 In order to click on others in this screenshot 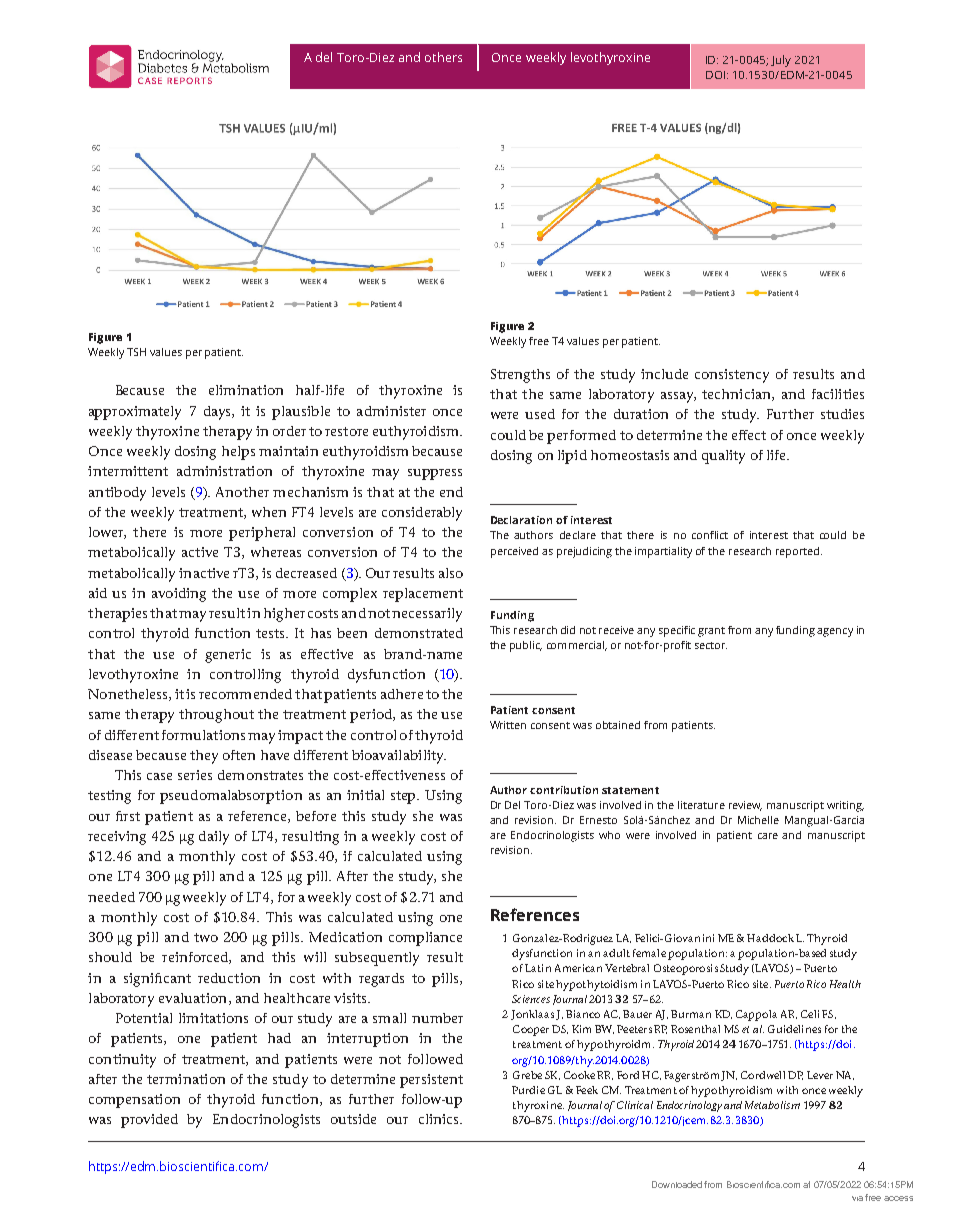, I will do `click(443, 57)`.
